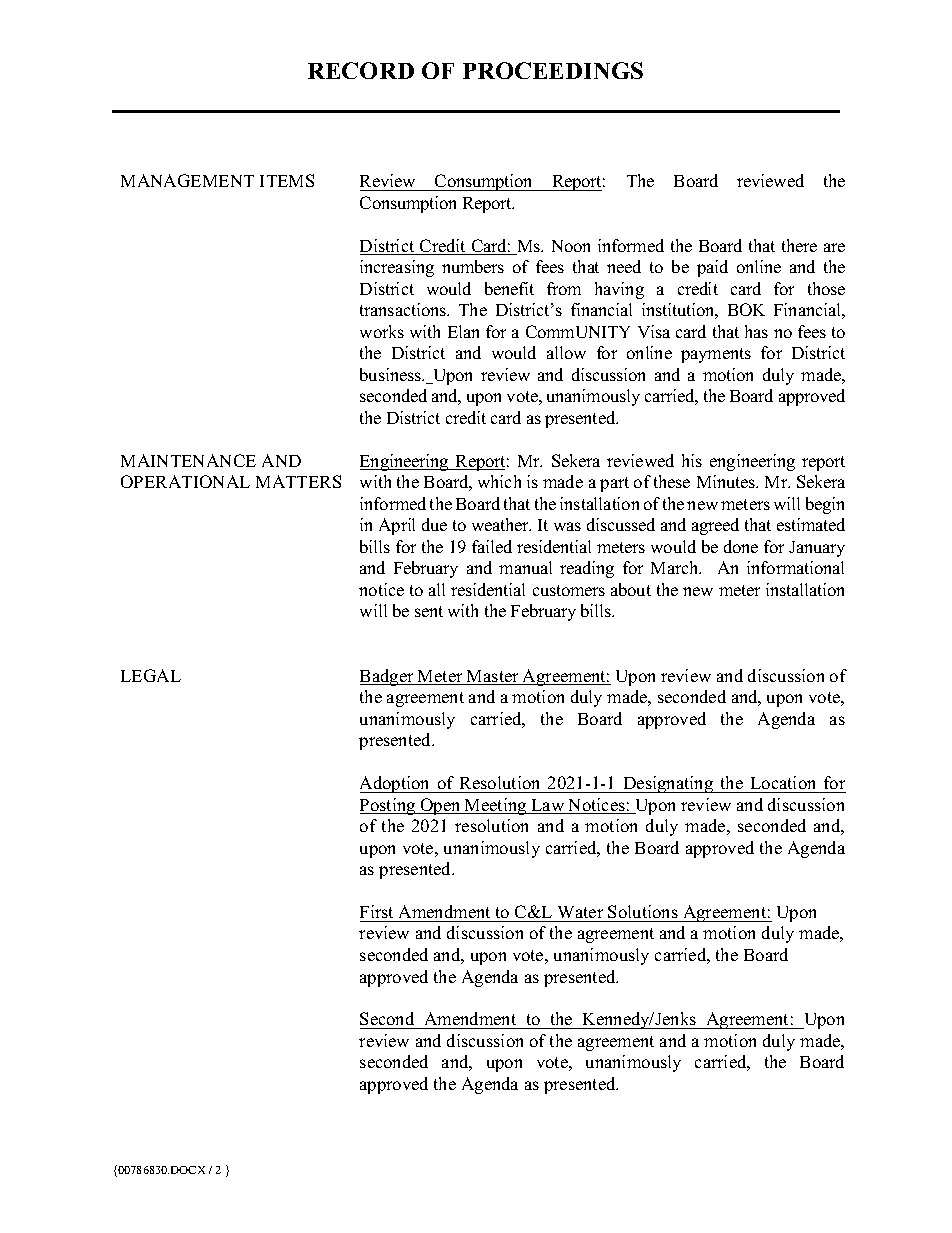 This page has height=1233, width=952. I want to click on PROCEEDINGS, so click(553, 70).
